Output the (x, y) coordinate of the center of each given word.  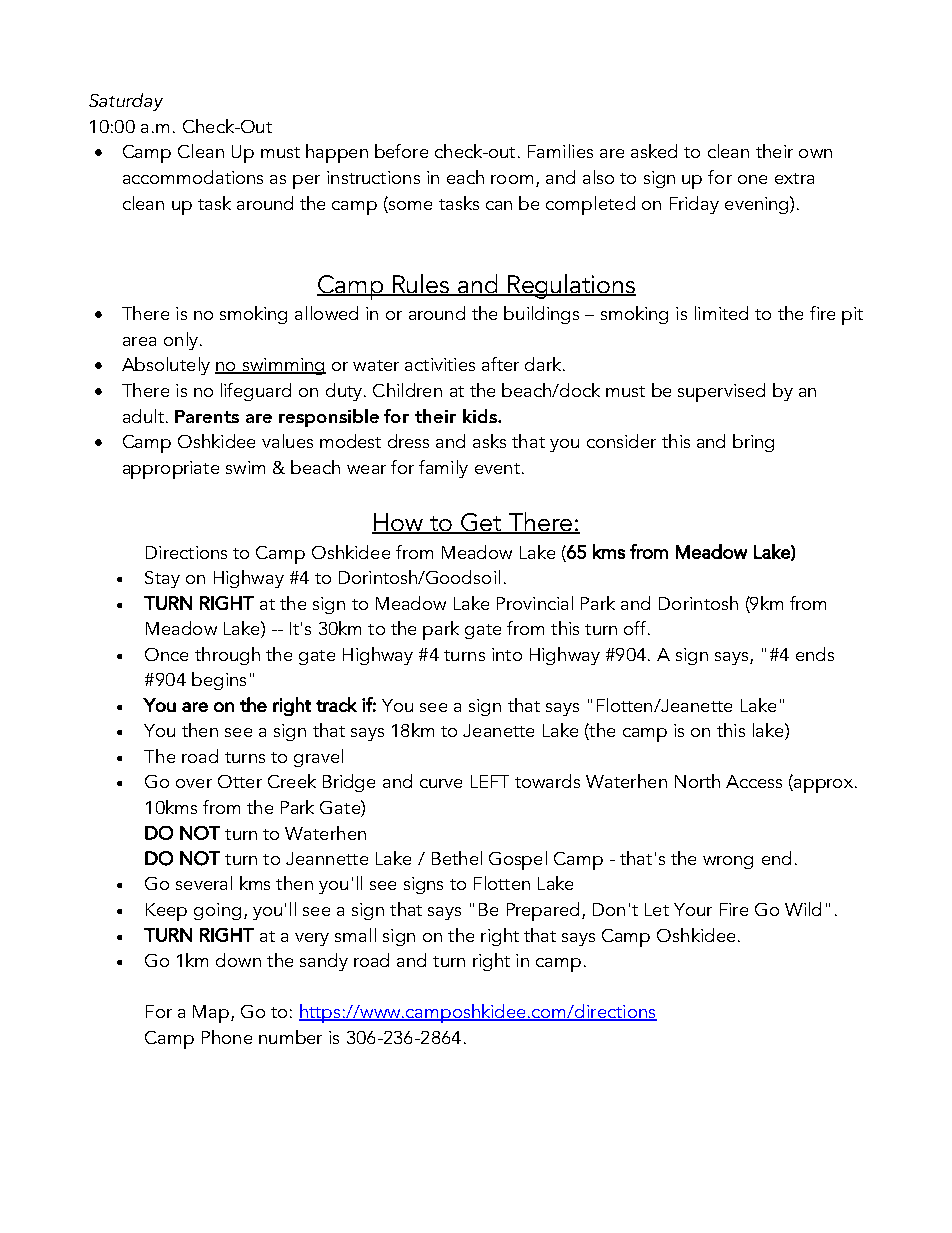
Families (560, 151)
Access (754, 781)
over (194, 783)
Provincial (535, 603)
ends (815, 654)
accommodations (193, 177)
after (500, 364)
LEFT (490, 781)
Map (212, 1014)
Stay (162, 579)
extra (794, 178)
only (181, 341)
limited (721, 313)
